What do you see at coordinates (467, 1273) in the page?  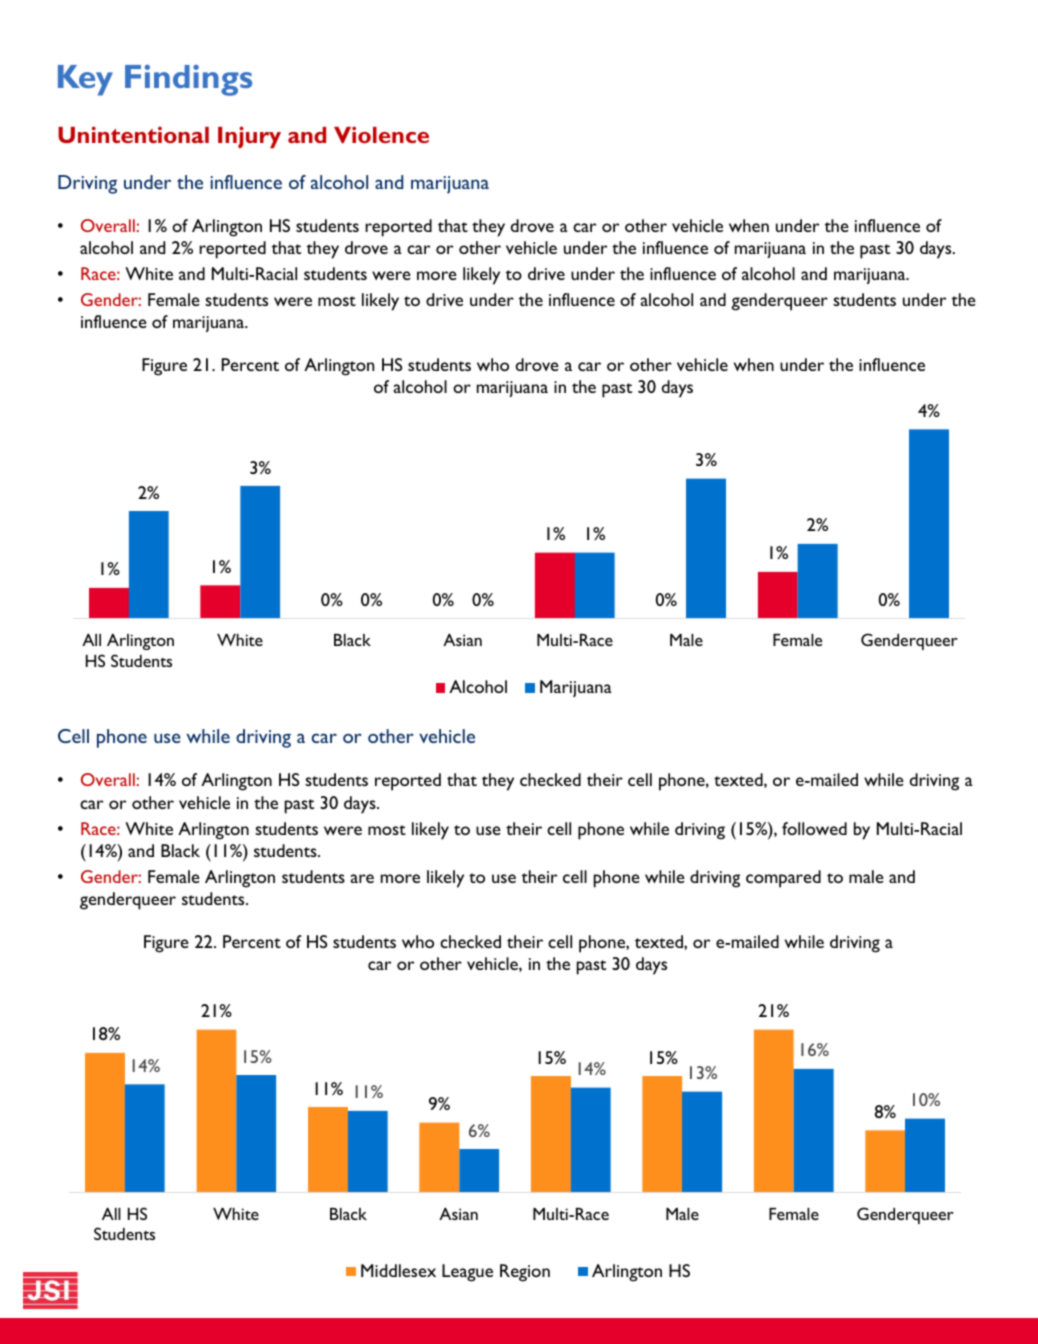 I see `League` at bounding box center [467, 1273].
